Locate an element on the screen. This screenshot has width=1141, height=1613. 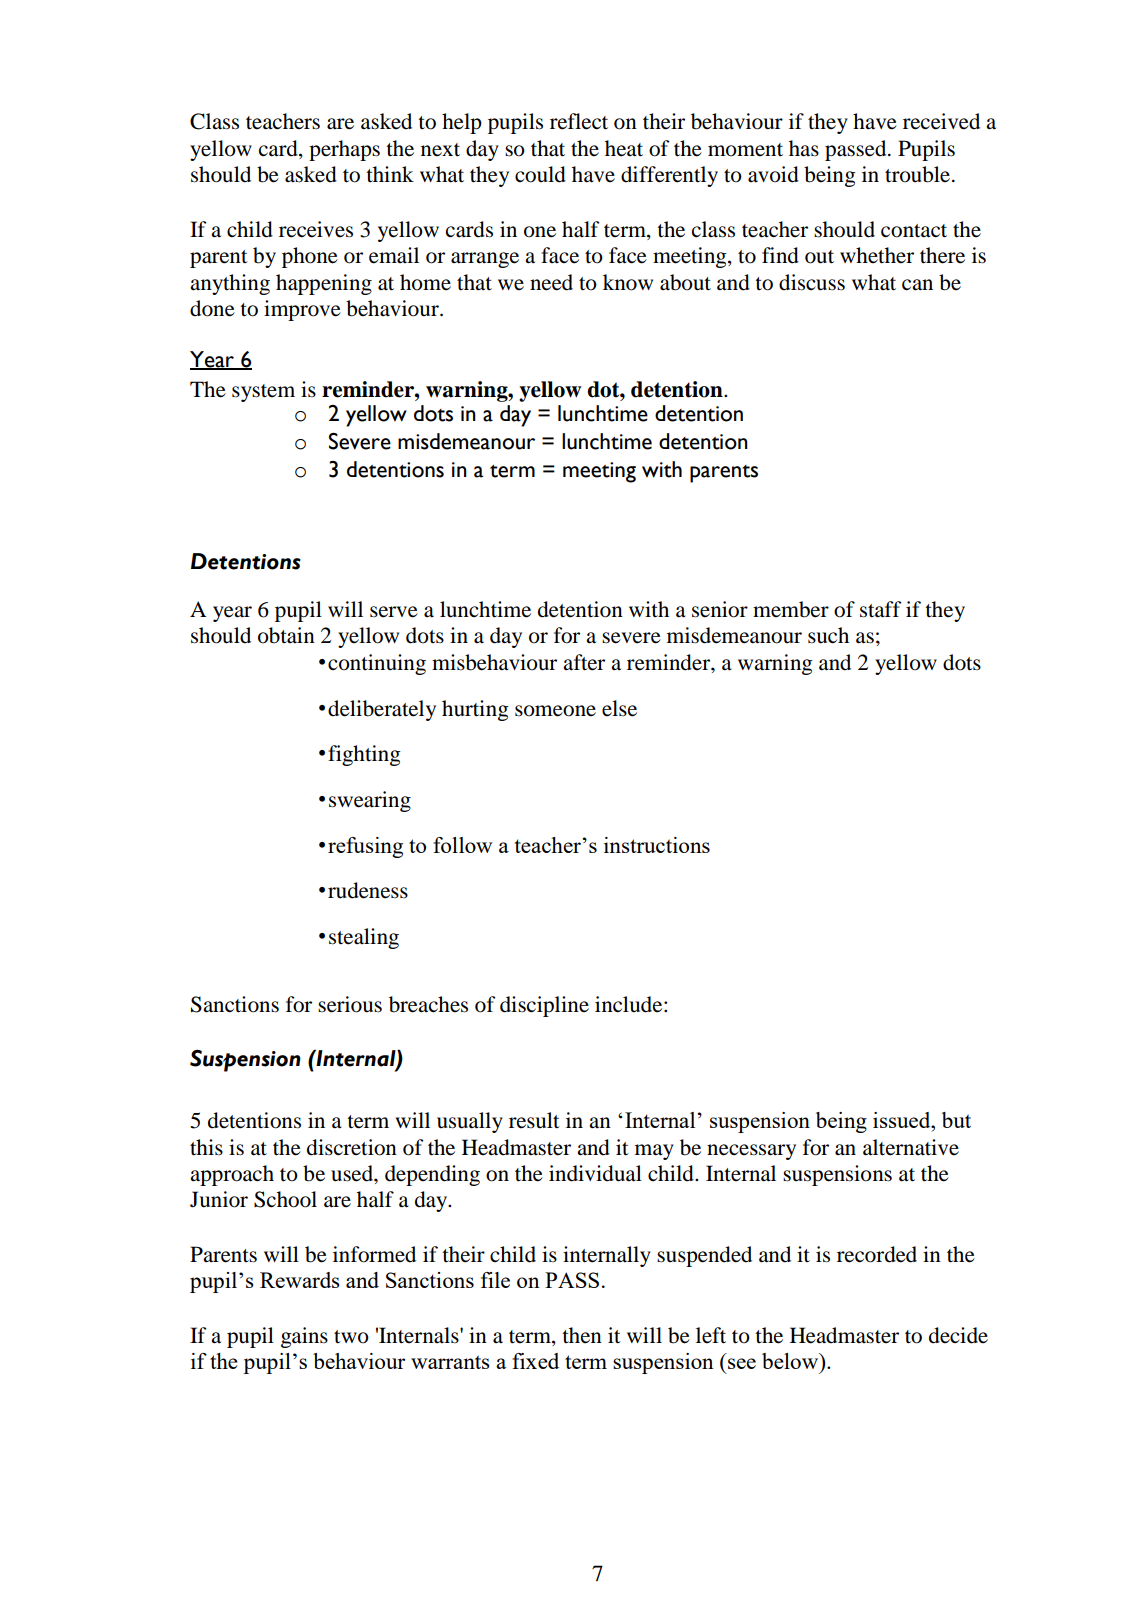
then is located at coordinates (582, 1335).
